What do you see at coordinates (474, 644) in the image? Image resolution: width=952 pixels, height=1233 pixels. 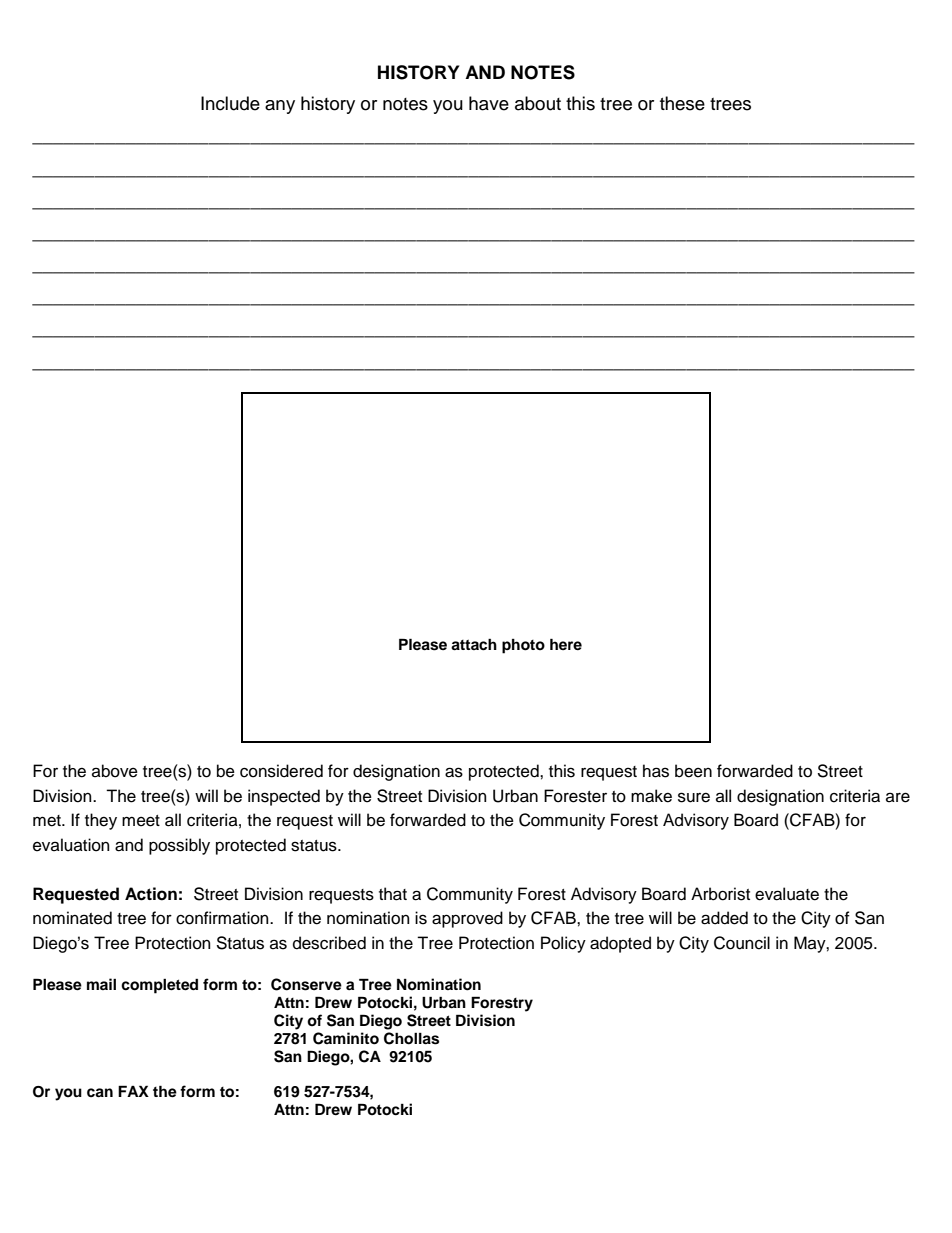 I see `attach` at bounding box center [474, 644].
